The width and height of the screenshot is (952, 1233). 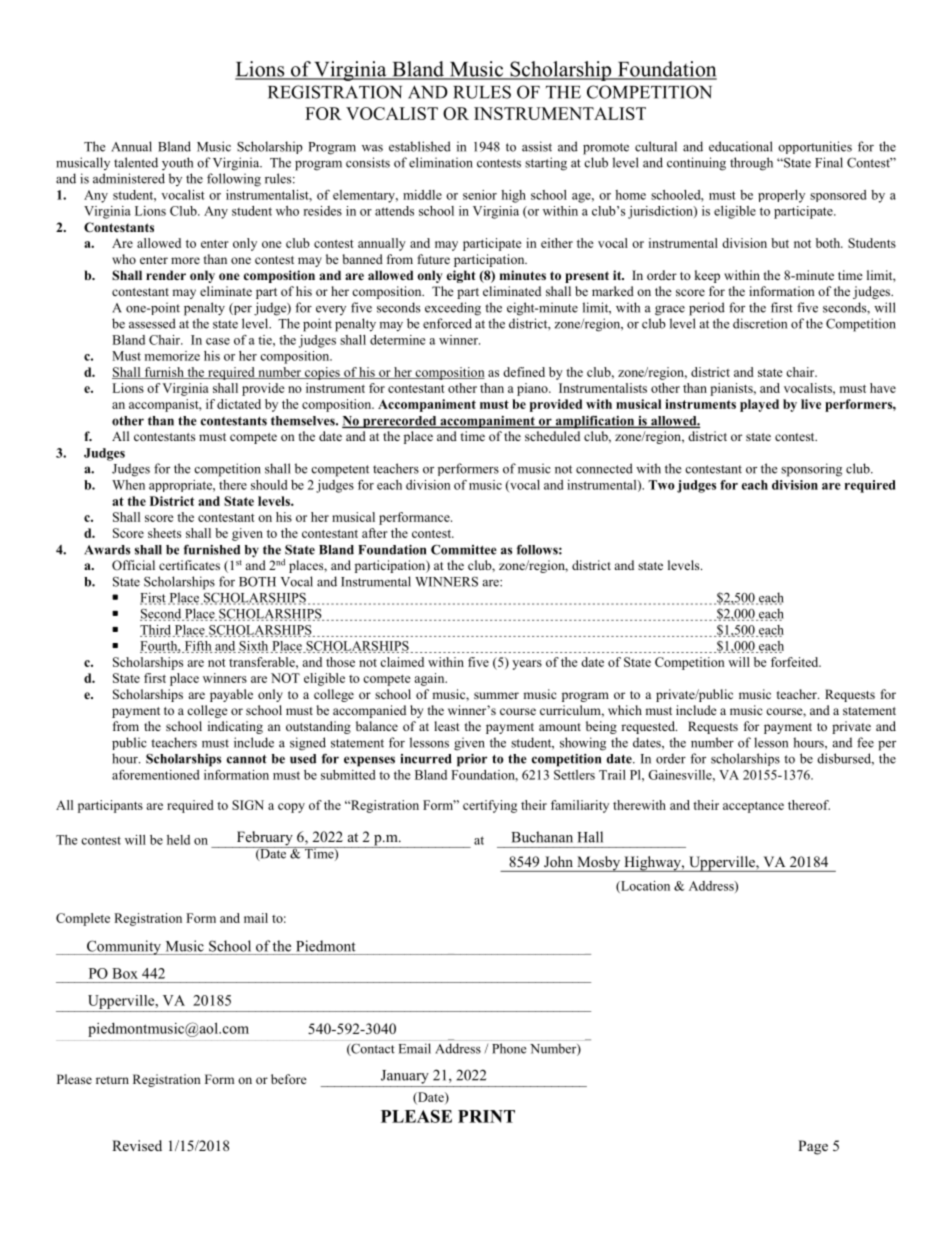 I want to click on acceptance, so click(x=753, y=807).
